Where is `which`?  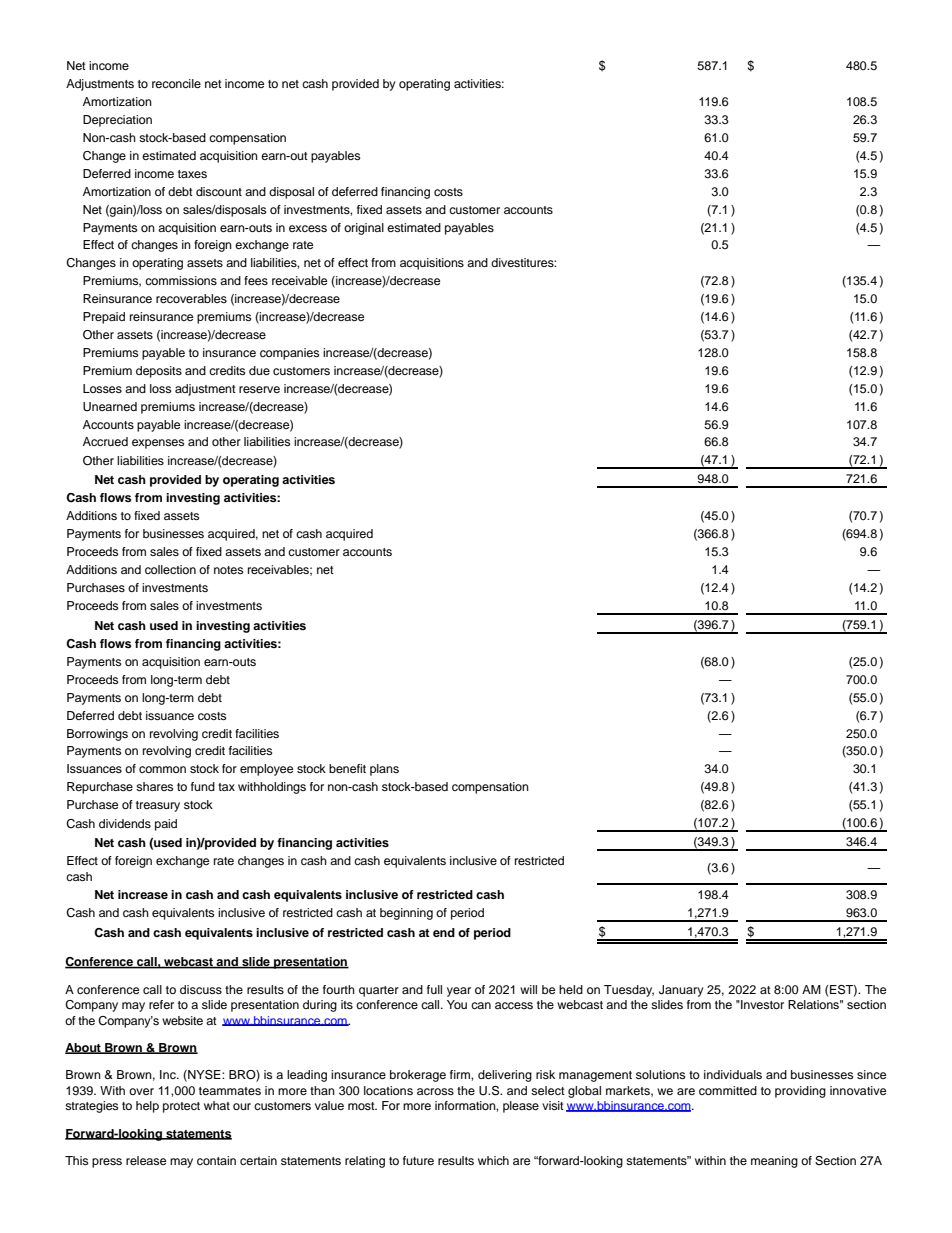
which is located at coordinates (493, 1160).
